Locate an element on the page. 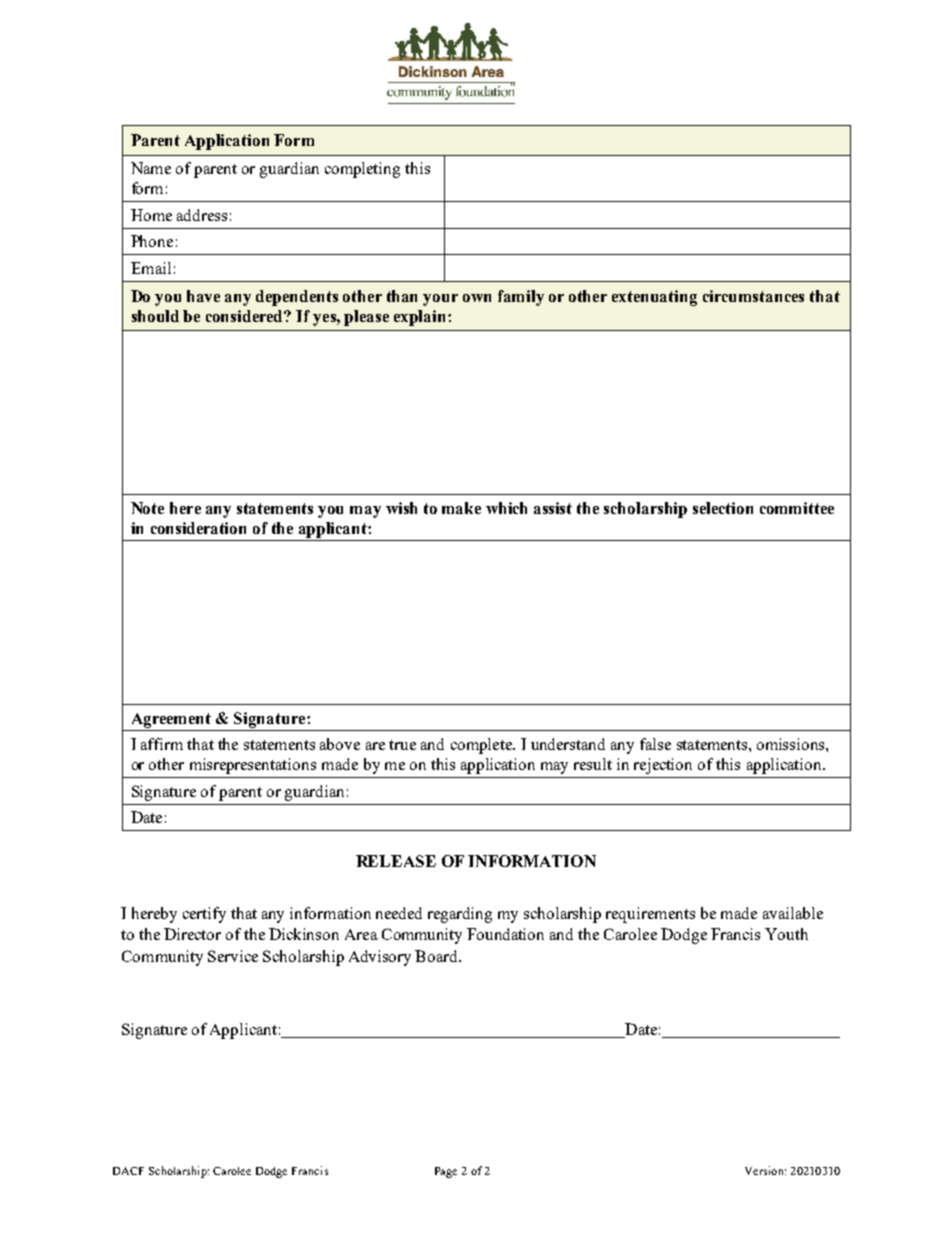 This image has height=1233, width=952. selection is located at coordinates (723, 508).
